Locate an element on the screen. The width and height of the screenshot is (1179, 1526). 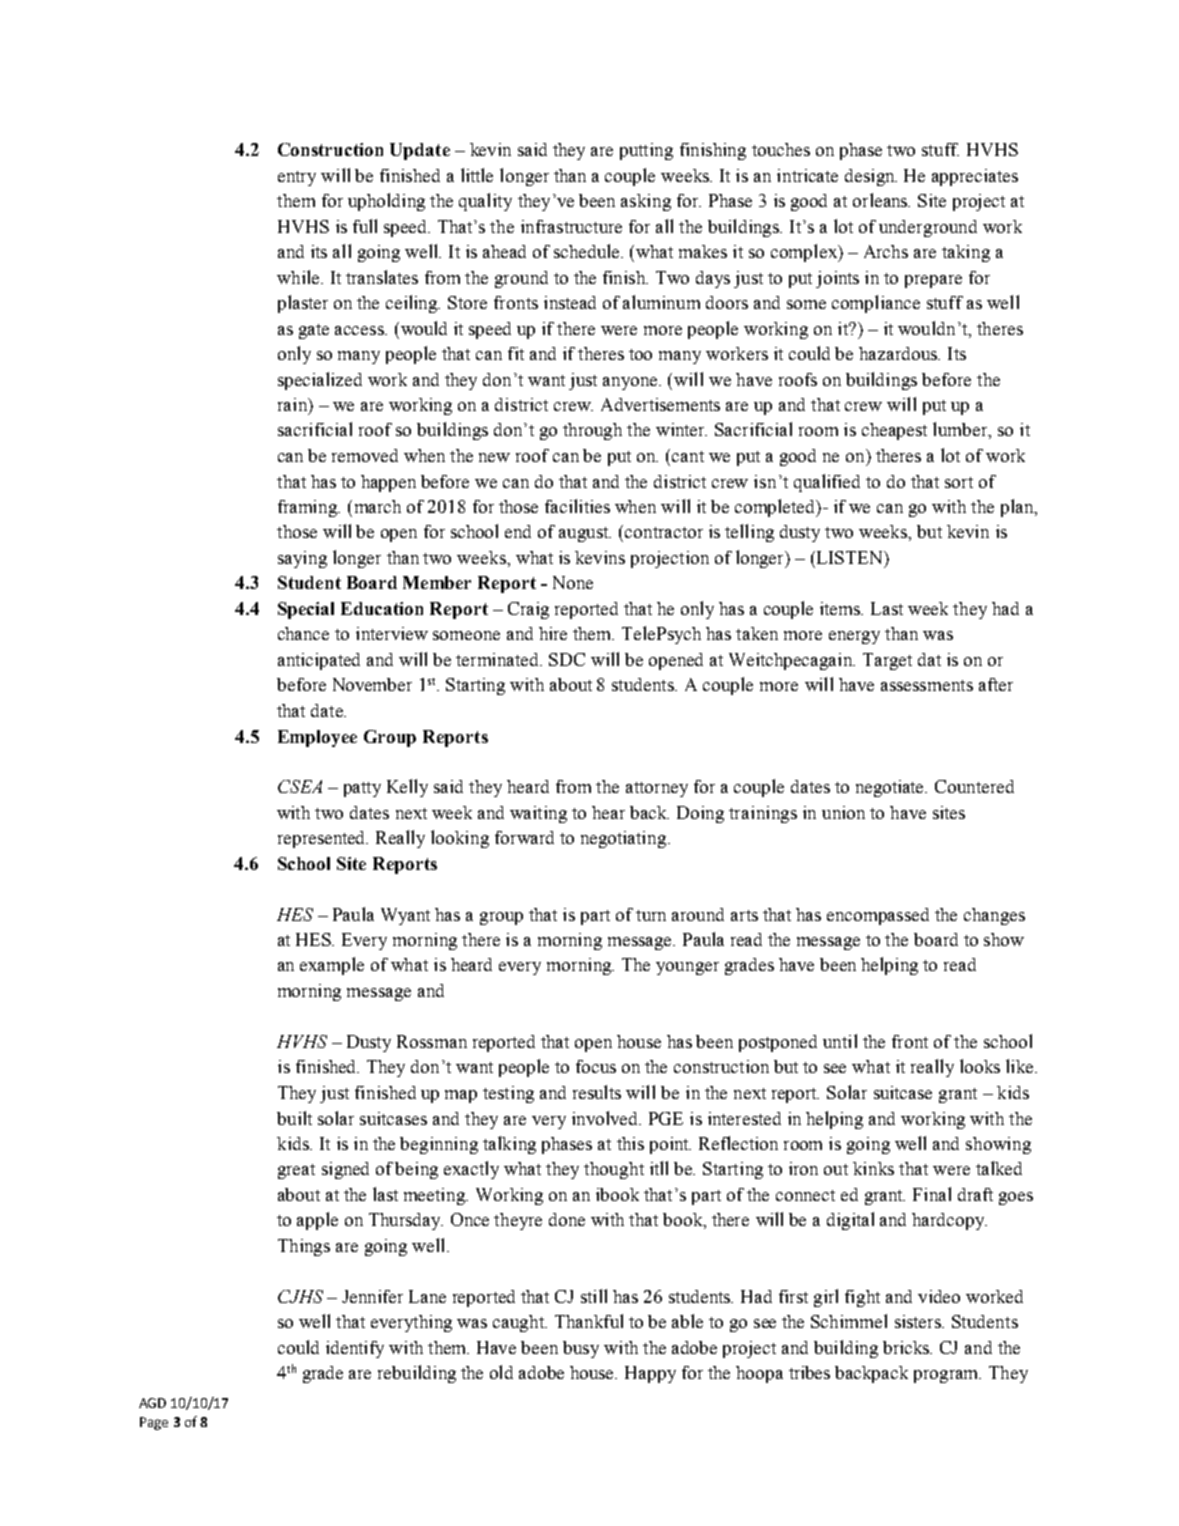
negotiate is located at coordinates (891, 788).
